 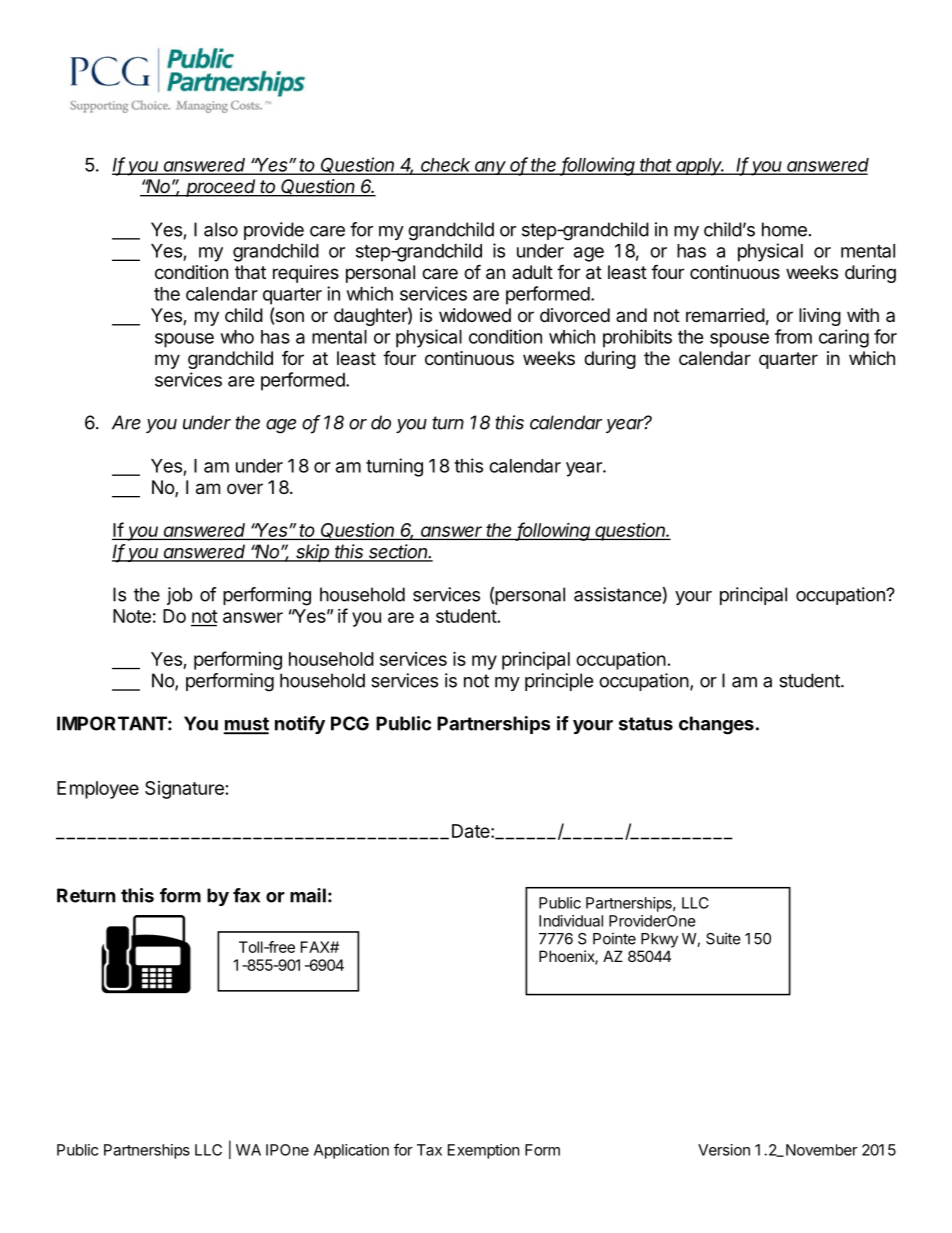 What do you see at coordinates (491, 168) in the image?
I see `any` at bounding box center [491, 168].
